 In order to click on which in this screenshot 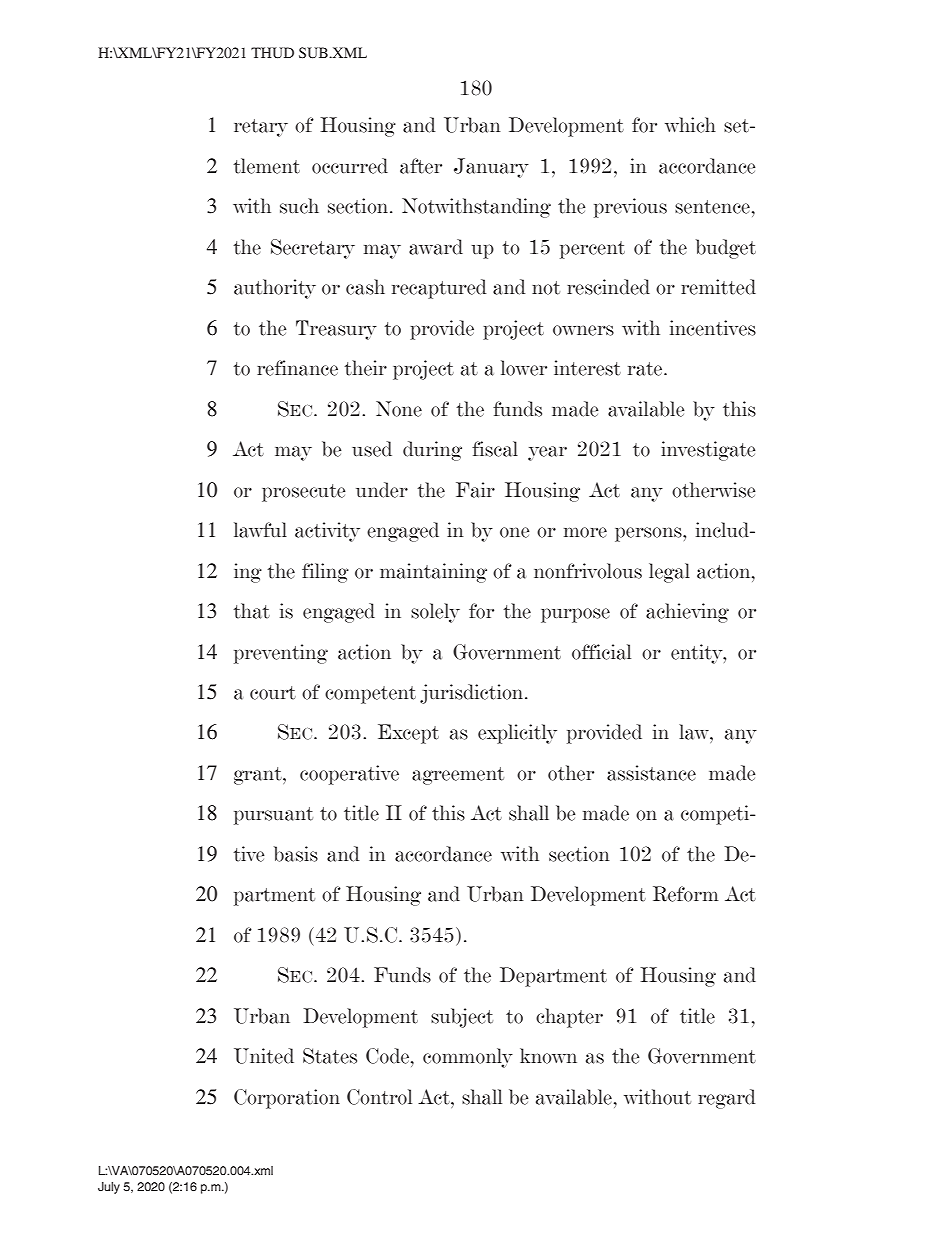, I will do `click(690, 125)`.
